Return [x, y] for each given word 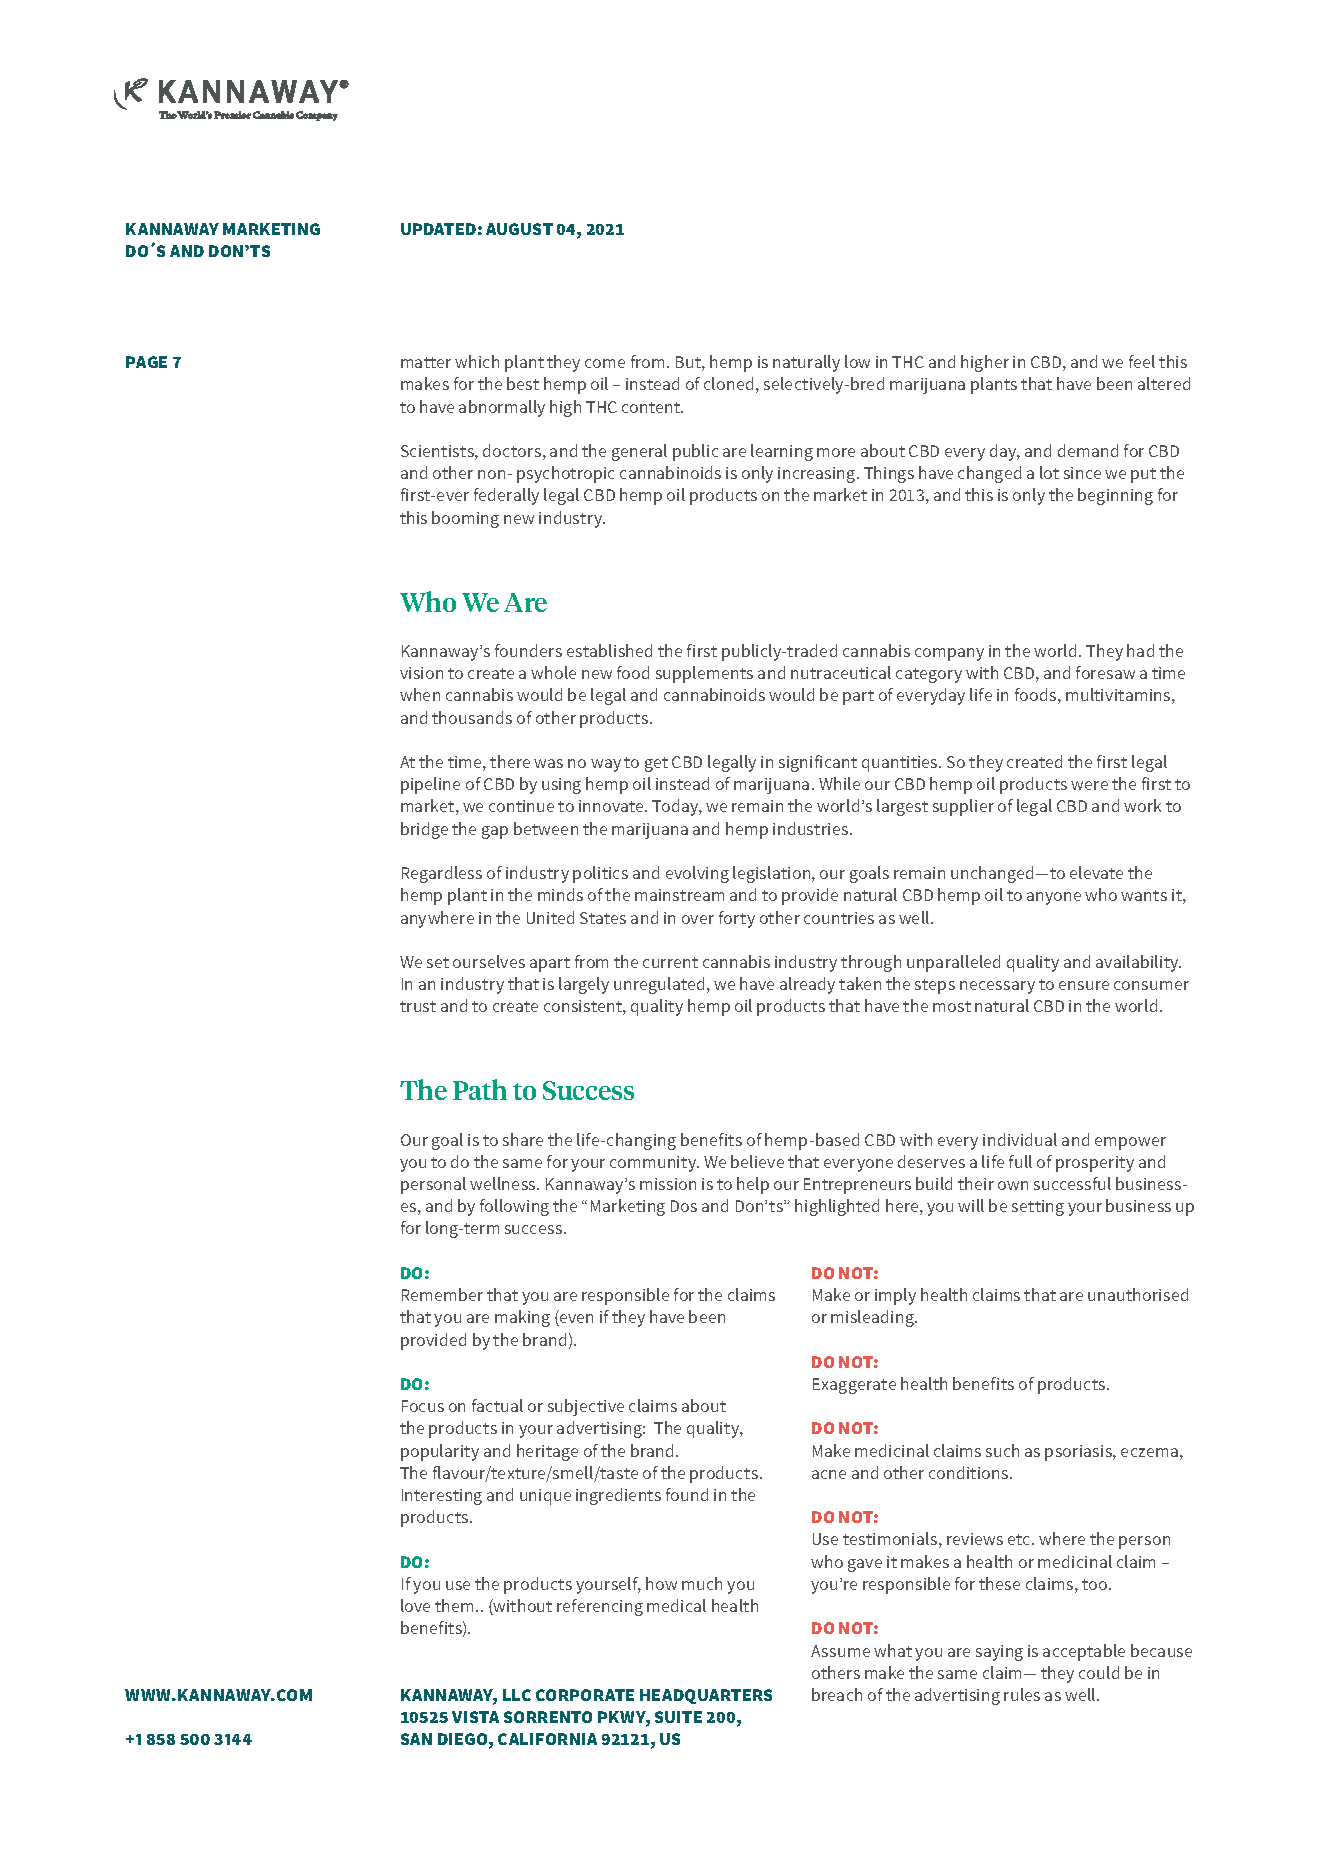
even [575, 1320]
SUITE [678, 1717]
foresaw [1105, 672]
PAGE [146, 362]
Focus [423, 1406]
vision [421, 673]
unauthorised [1138, 1294]
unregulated [659, 985]
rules [1022, 1694]
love [415, 1605]
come [605, 363]
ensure [1084, 985]
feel [1142, 361]
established [609, 650]
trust [418, 1006]
